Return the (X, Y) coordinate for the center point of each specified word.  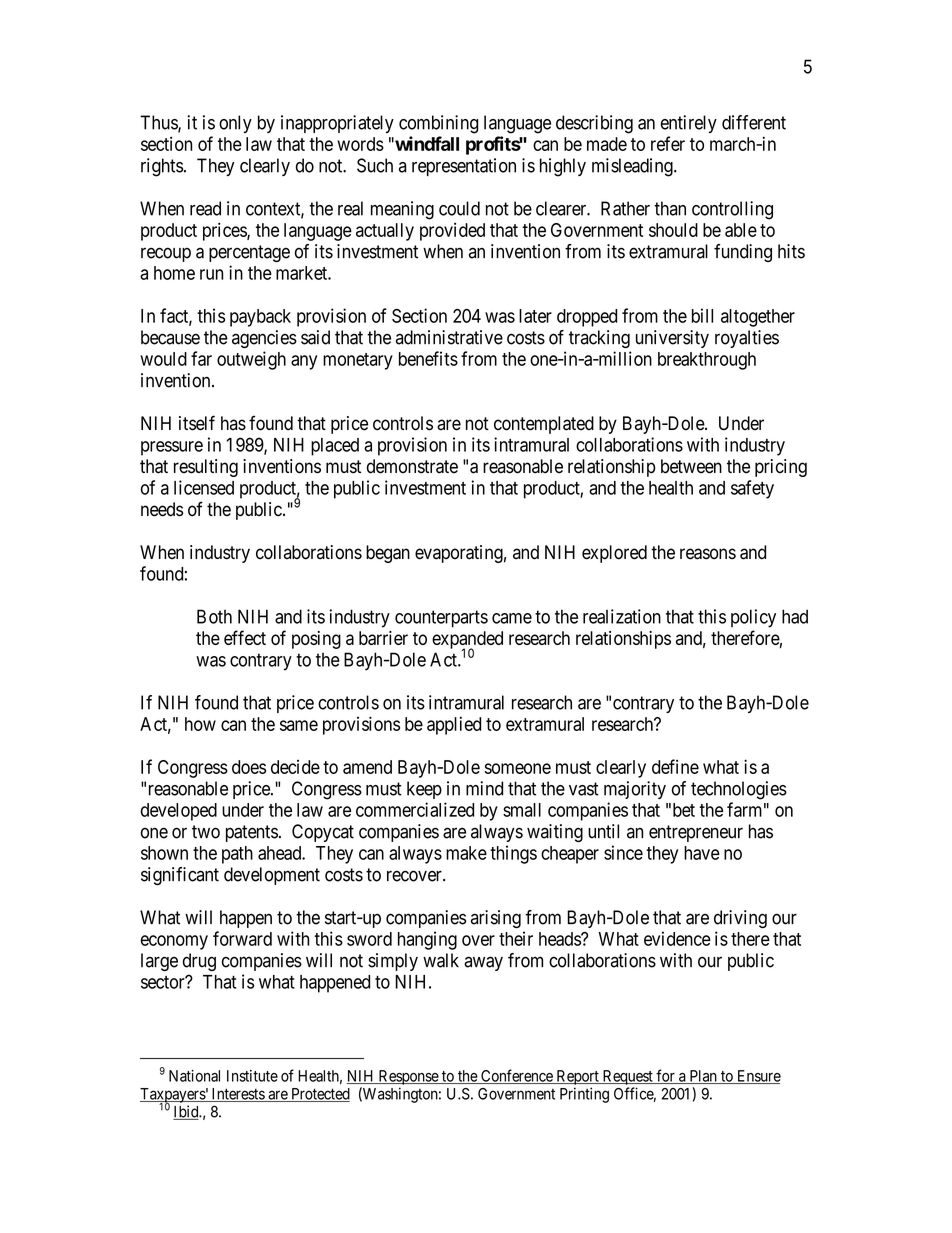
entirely (689, 124)
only (235, 124)
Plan (703, 1077)
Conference (517, 1076)
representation (464, 167)
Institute (252, 1076)
